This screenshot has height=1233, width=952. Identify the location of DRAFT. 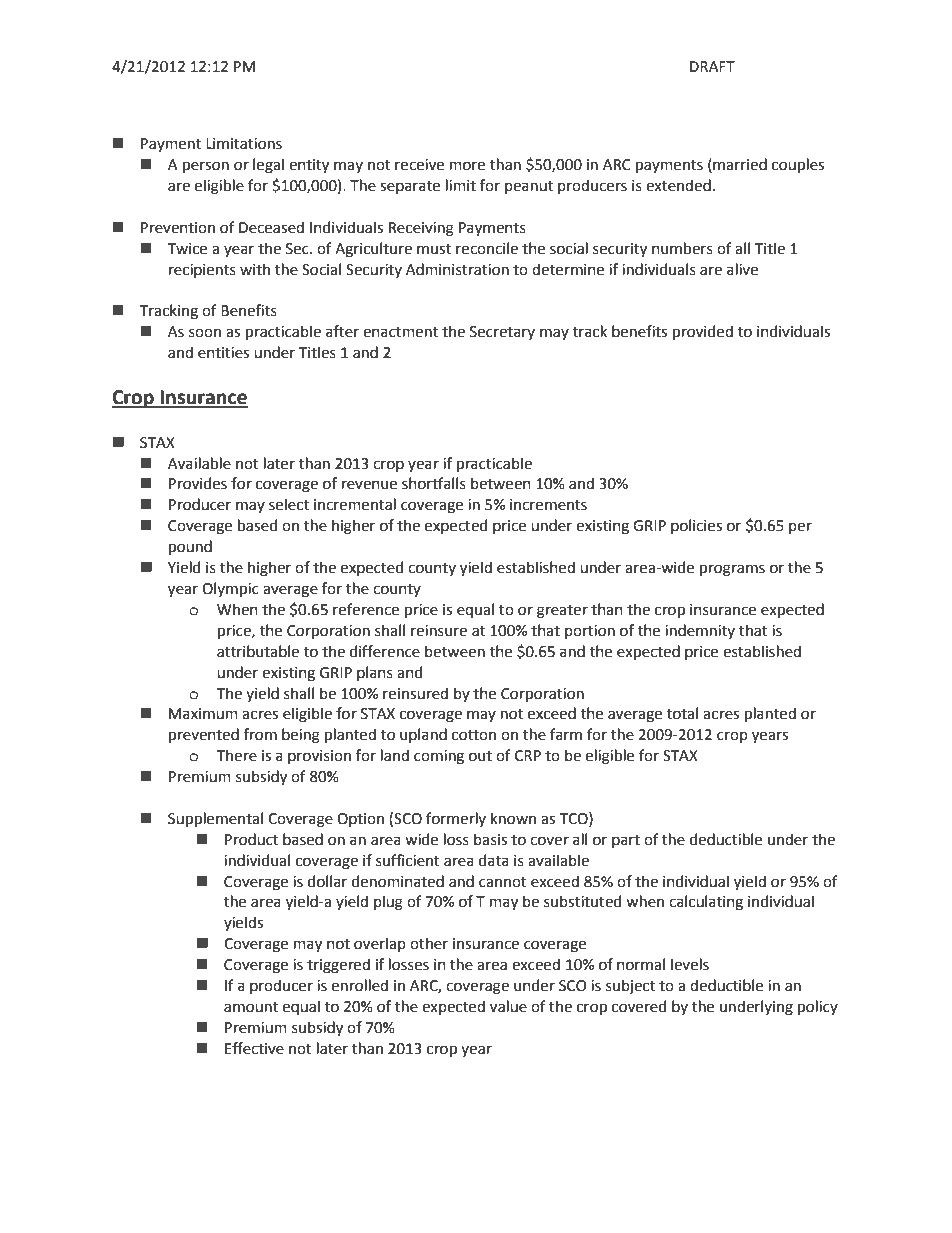
(712, 66).
